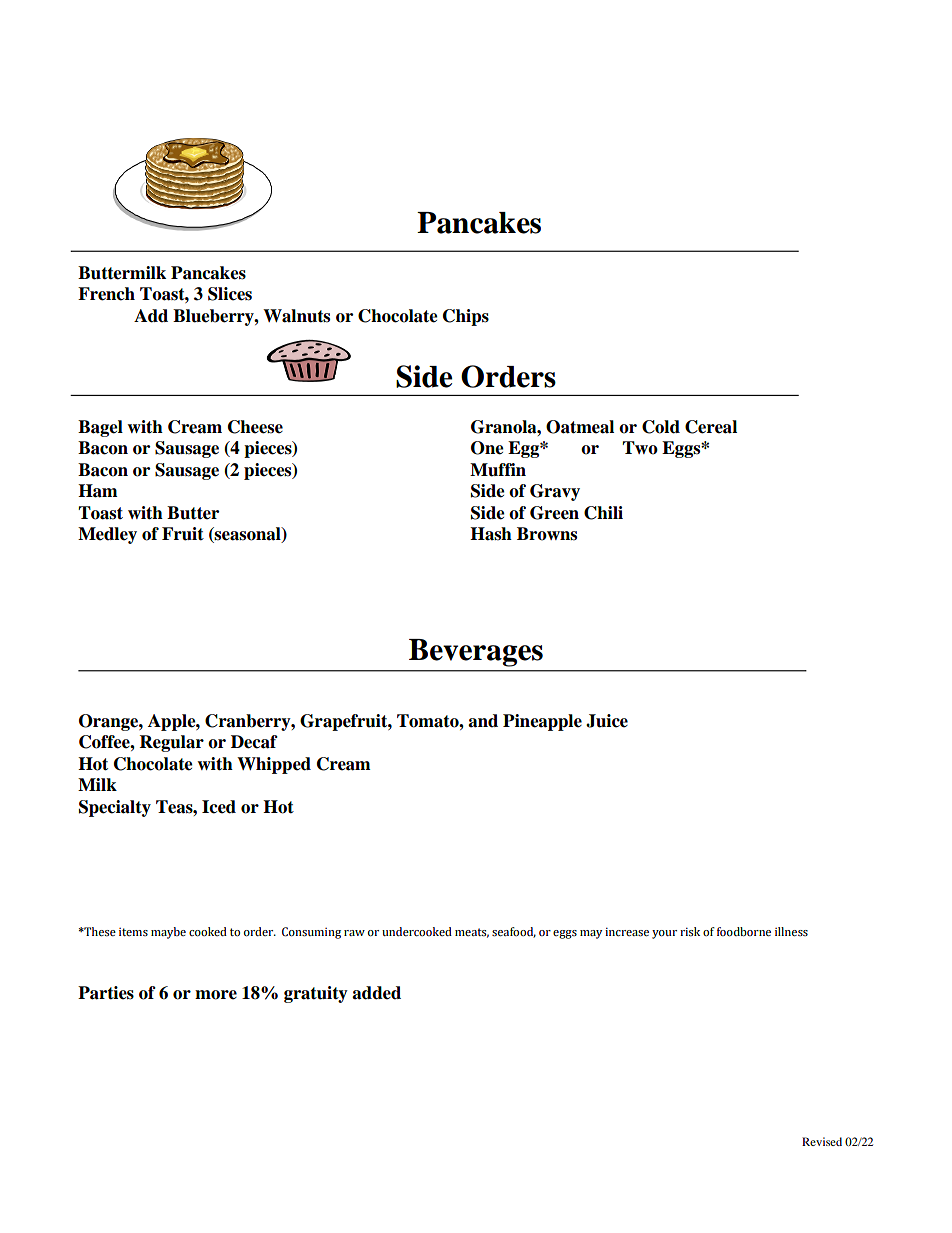 This screenshot has height=1233, width=952. What do you see at coordinates (711, 427) in the screenshot?
I see `Cereal` at bounding box center [711, 427].
